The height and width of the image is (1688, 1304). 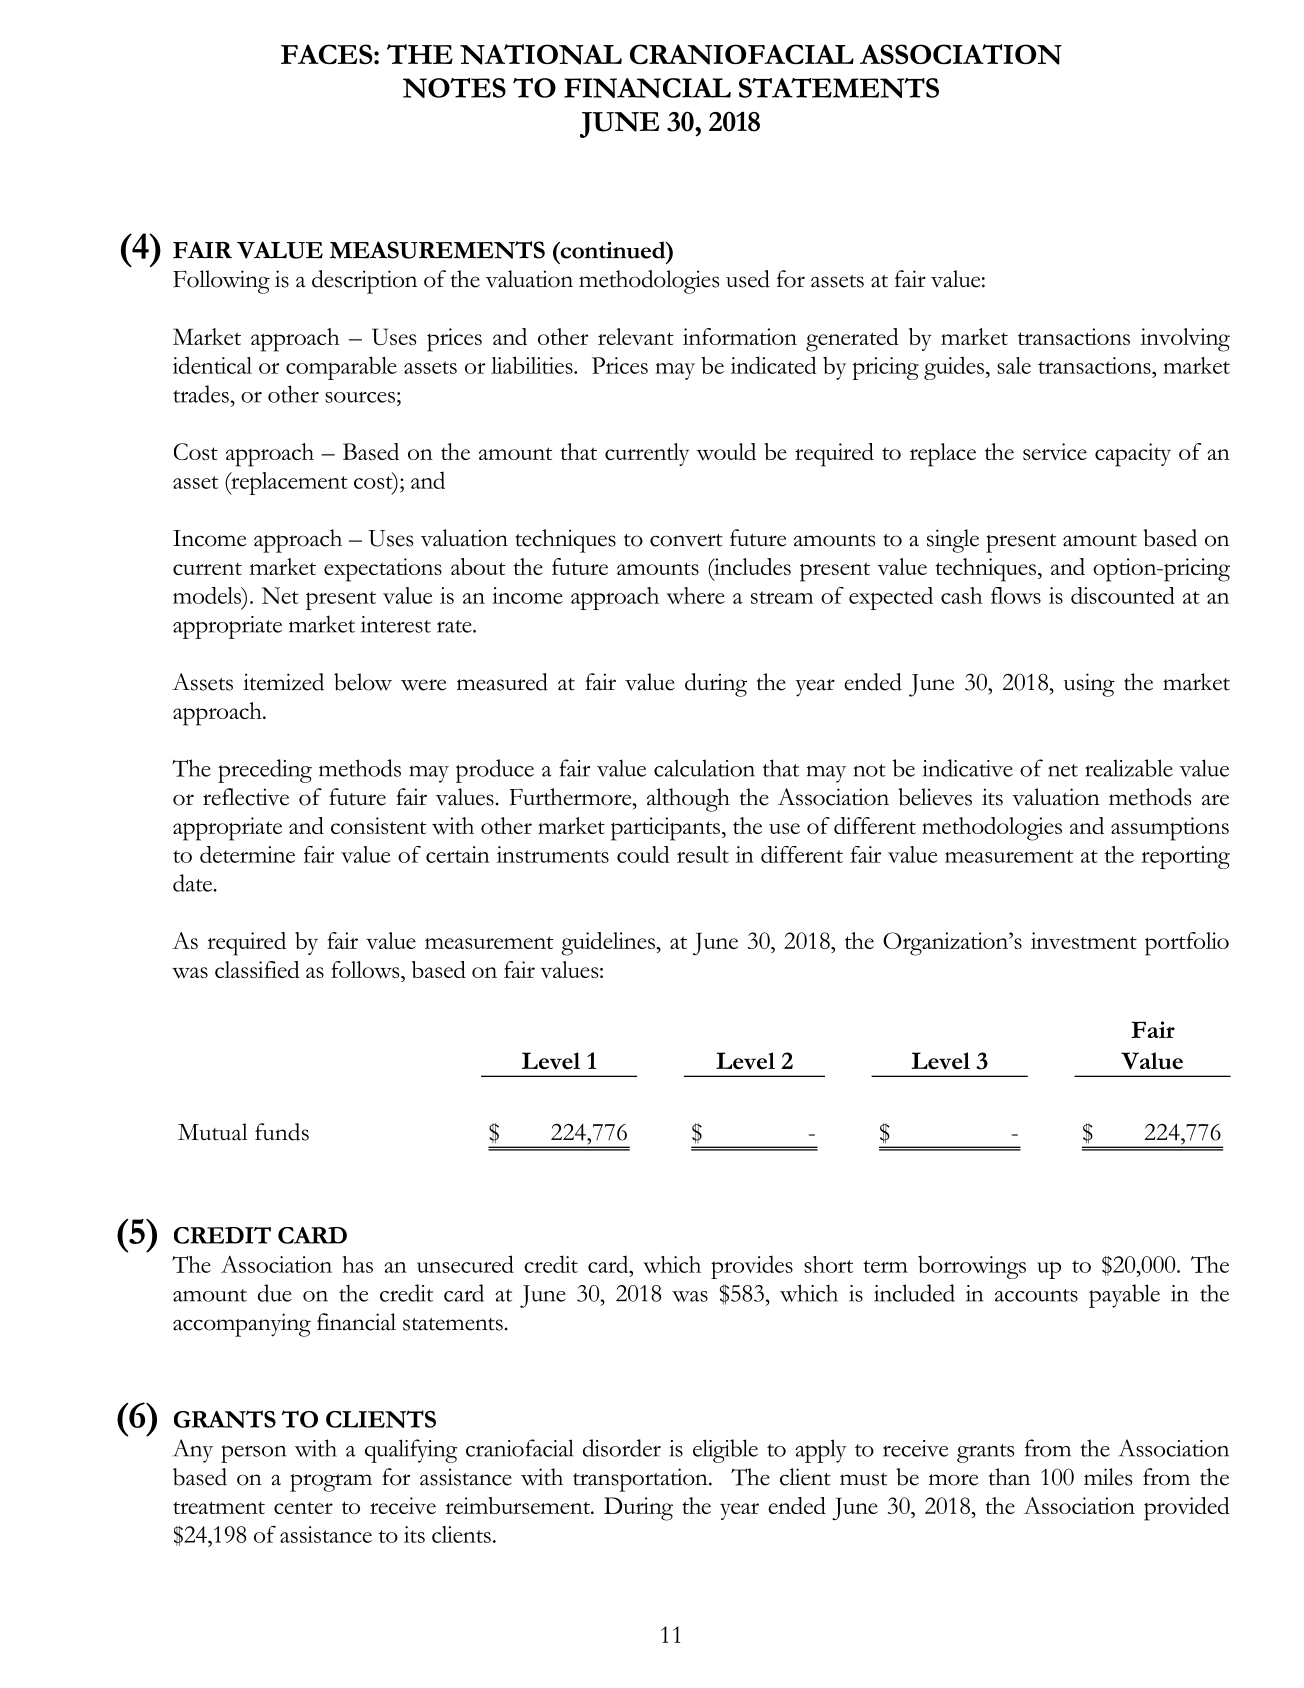 What do you see at coordinates (1185, 340) in the image?
I see `involving` at bounding box center [1185, 340].
